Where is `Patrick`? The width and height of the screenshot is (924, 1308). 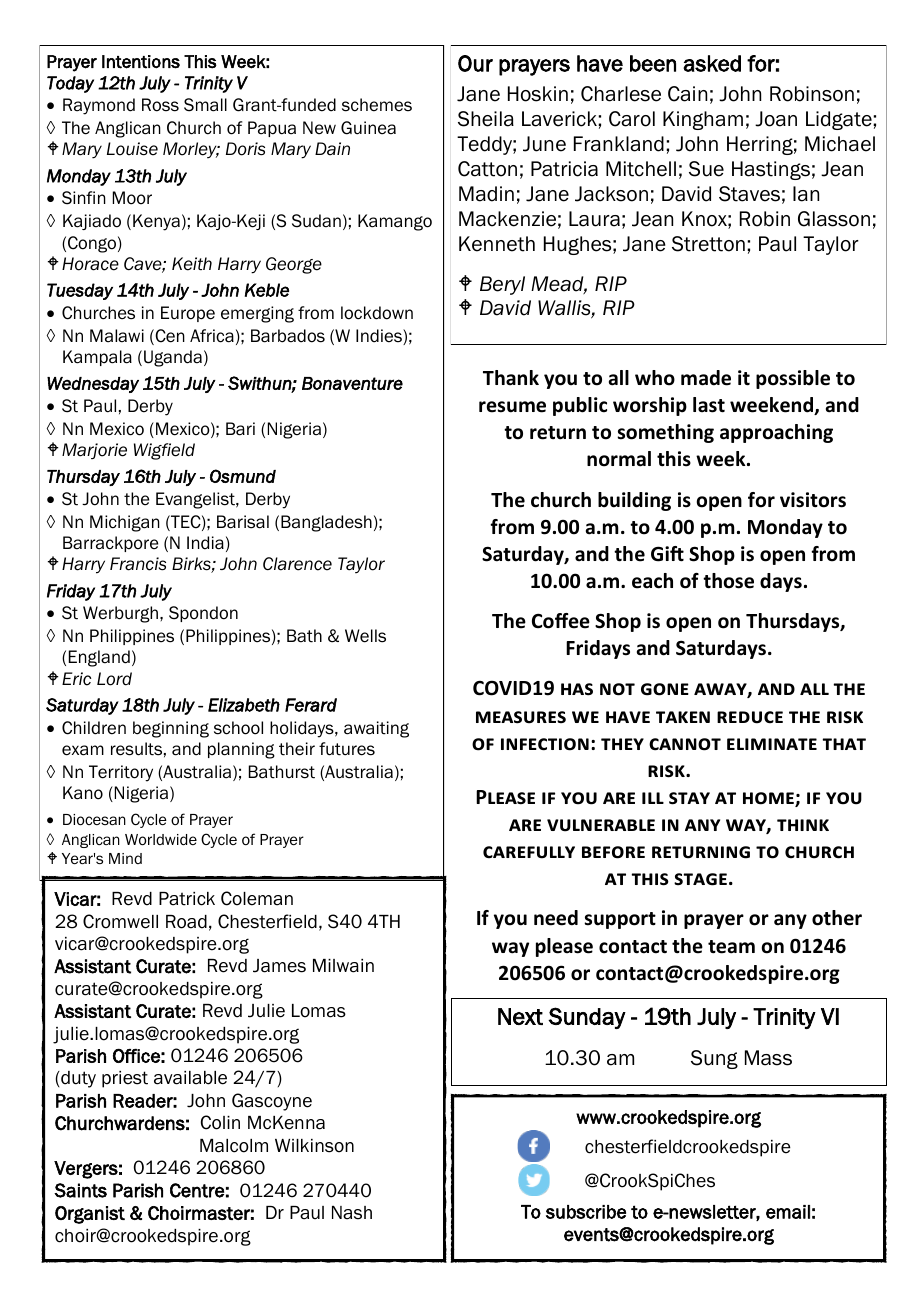 Patrick is located at coordinates (187, 899).
